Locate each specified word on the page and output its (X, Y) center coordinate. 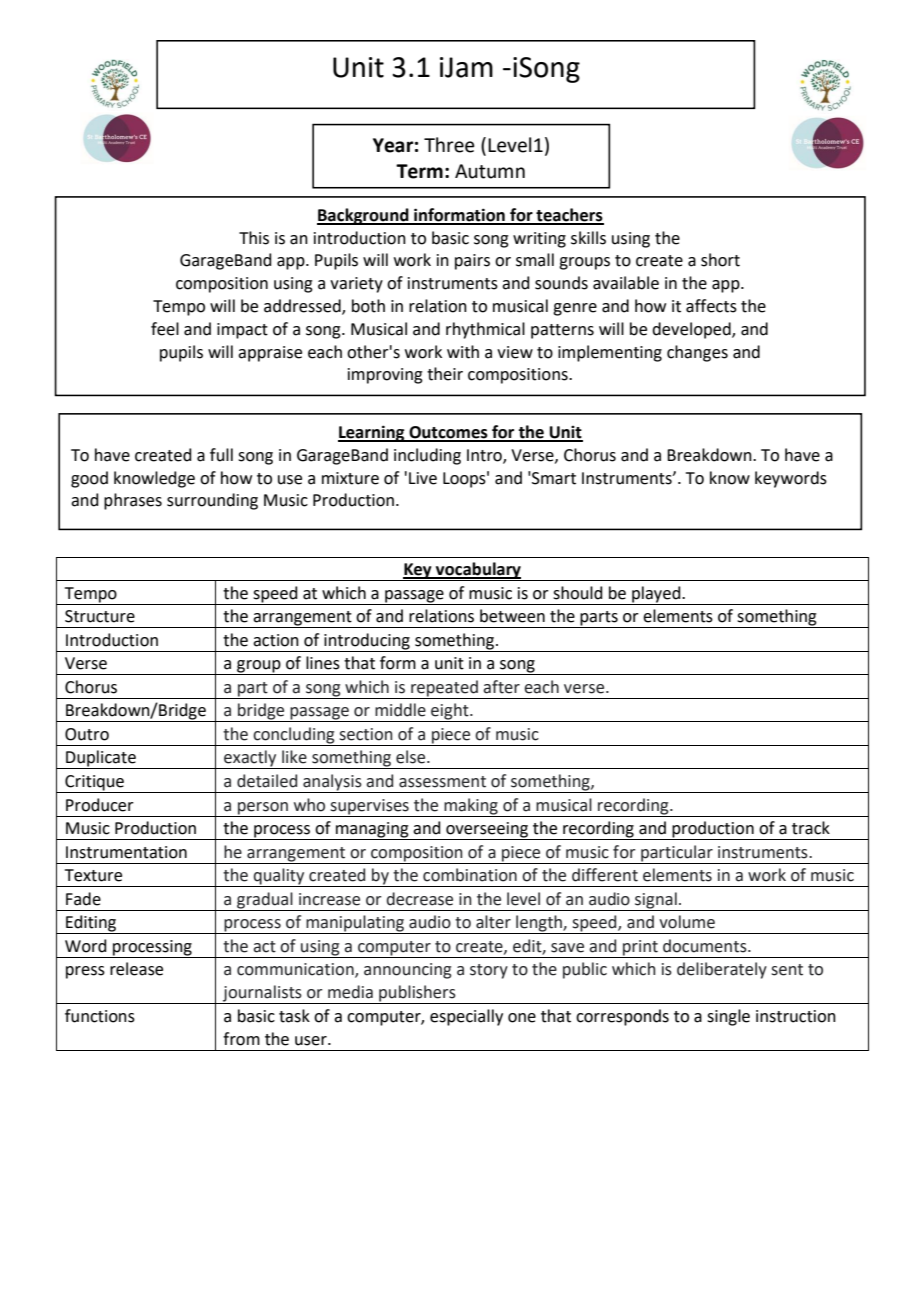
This (254, 238)
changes (697, 353)
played (657, 594)
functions (100, 1016)
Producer (100, 805)
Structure (100, 616)
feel (165, 329)
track (811, 828)
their (445, 374)
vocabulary (478, 571)
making (471, 807)
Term (419, 171)
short (720, 260)
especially (466, 1017)
